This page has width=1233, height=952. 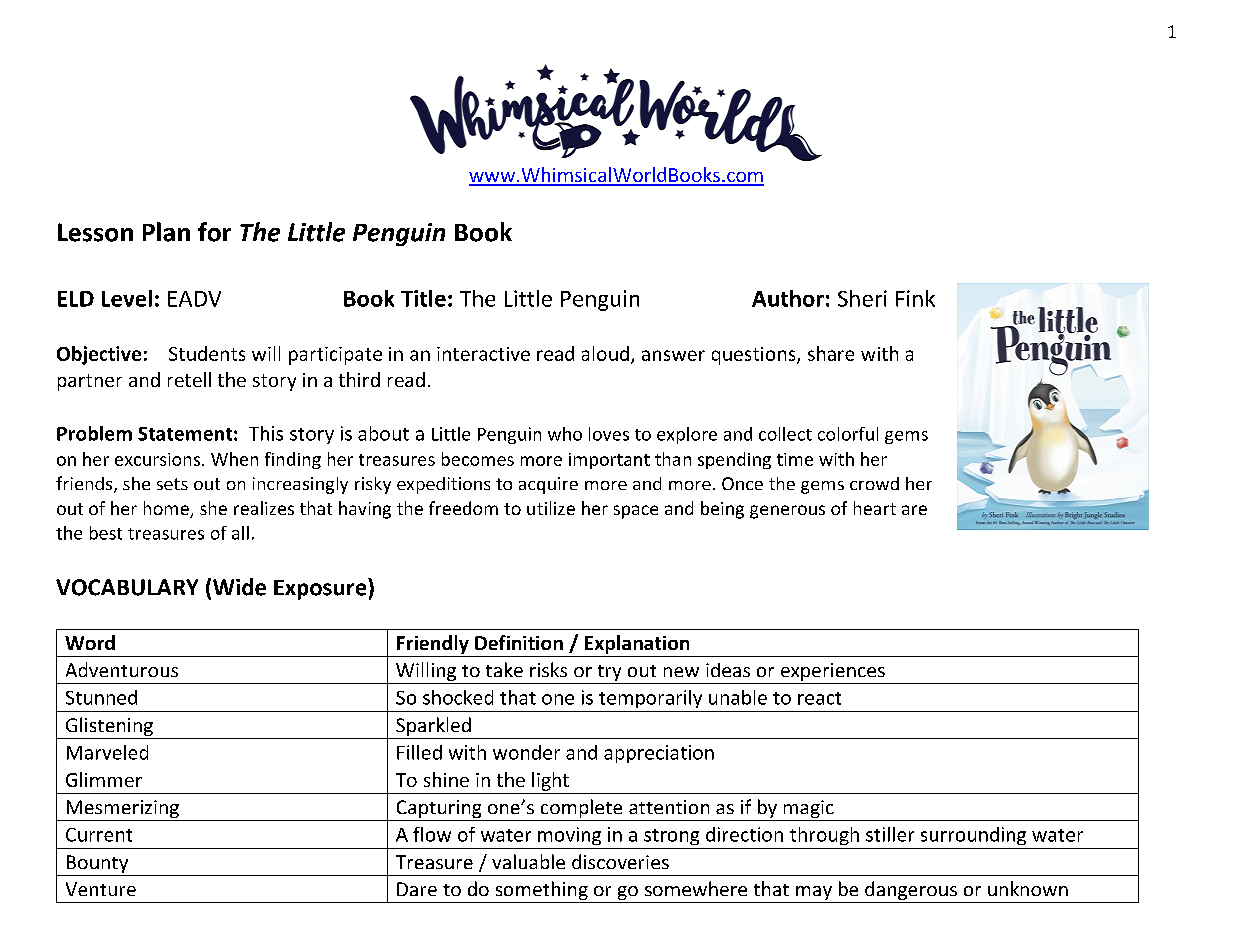 I want to click on utilize, so click(x=551, y=508).
